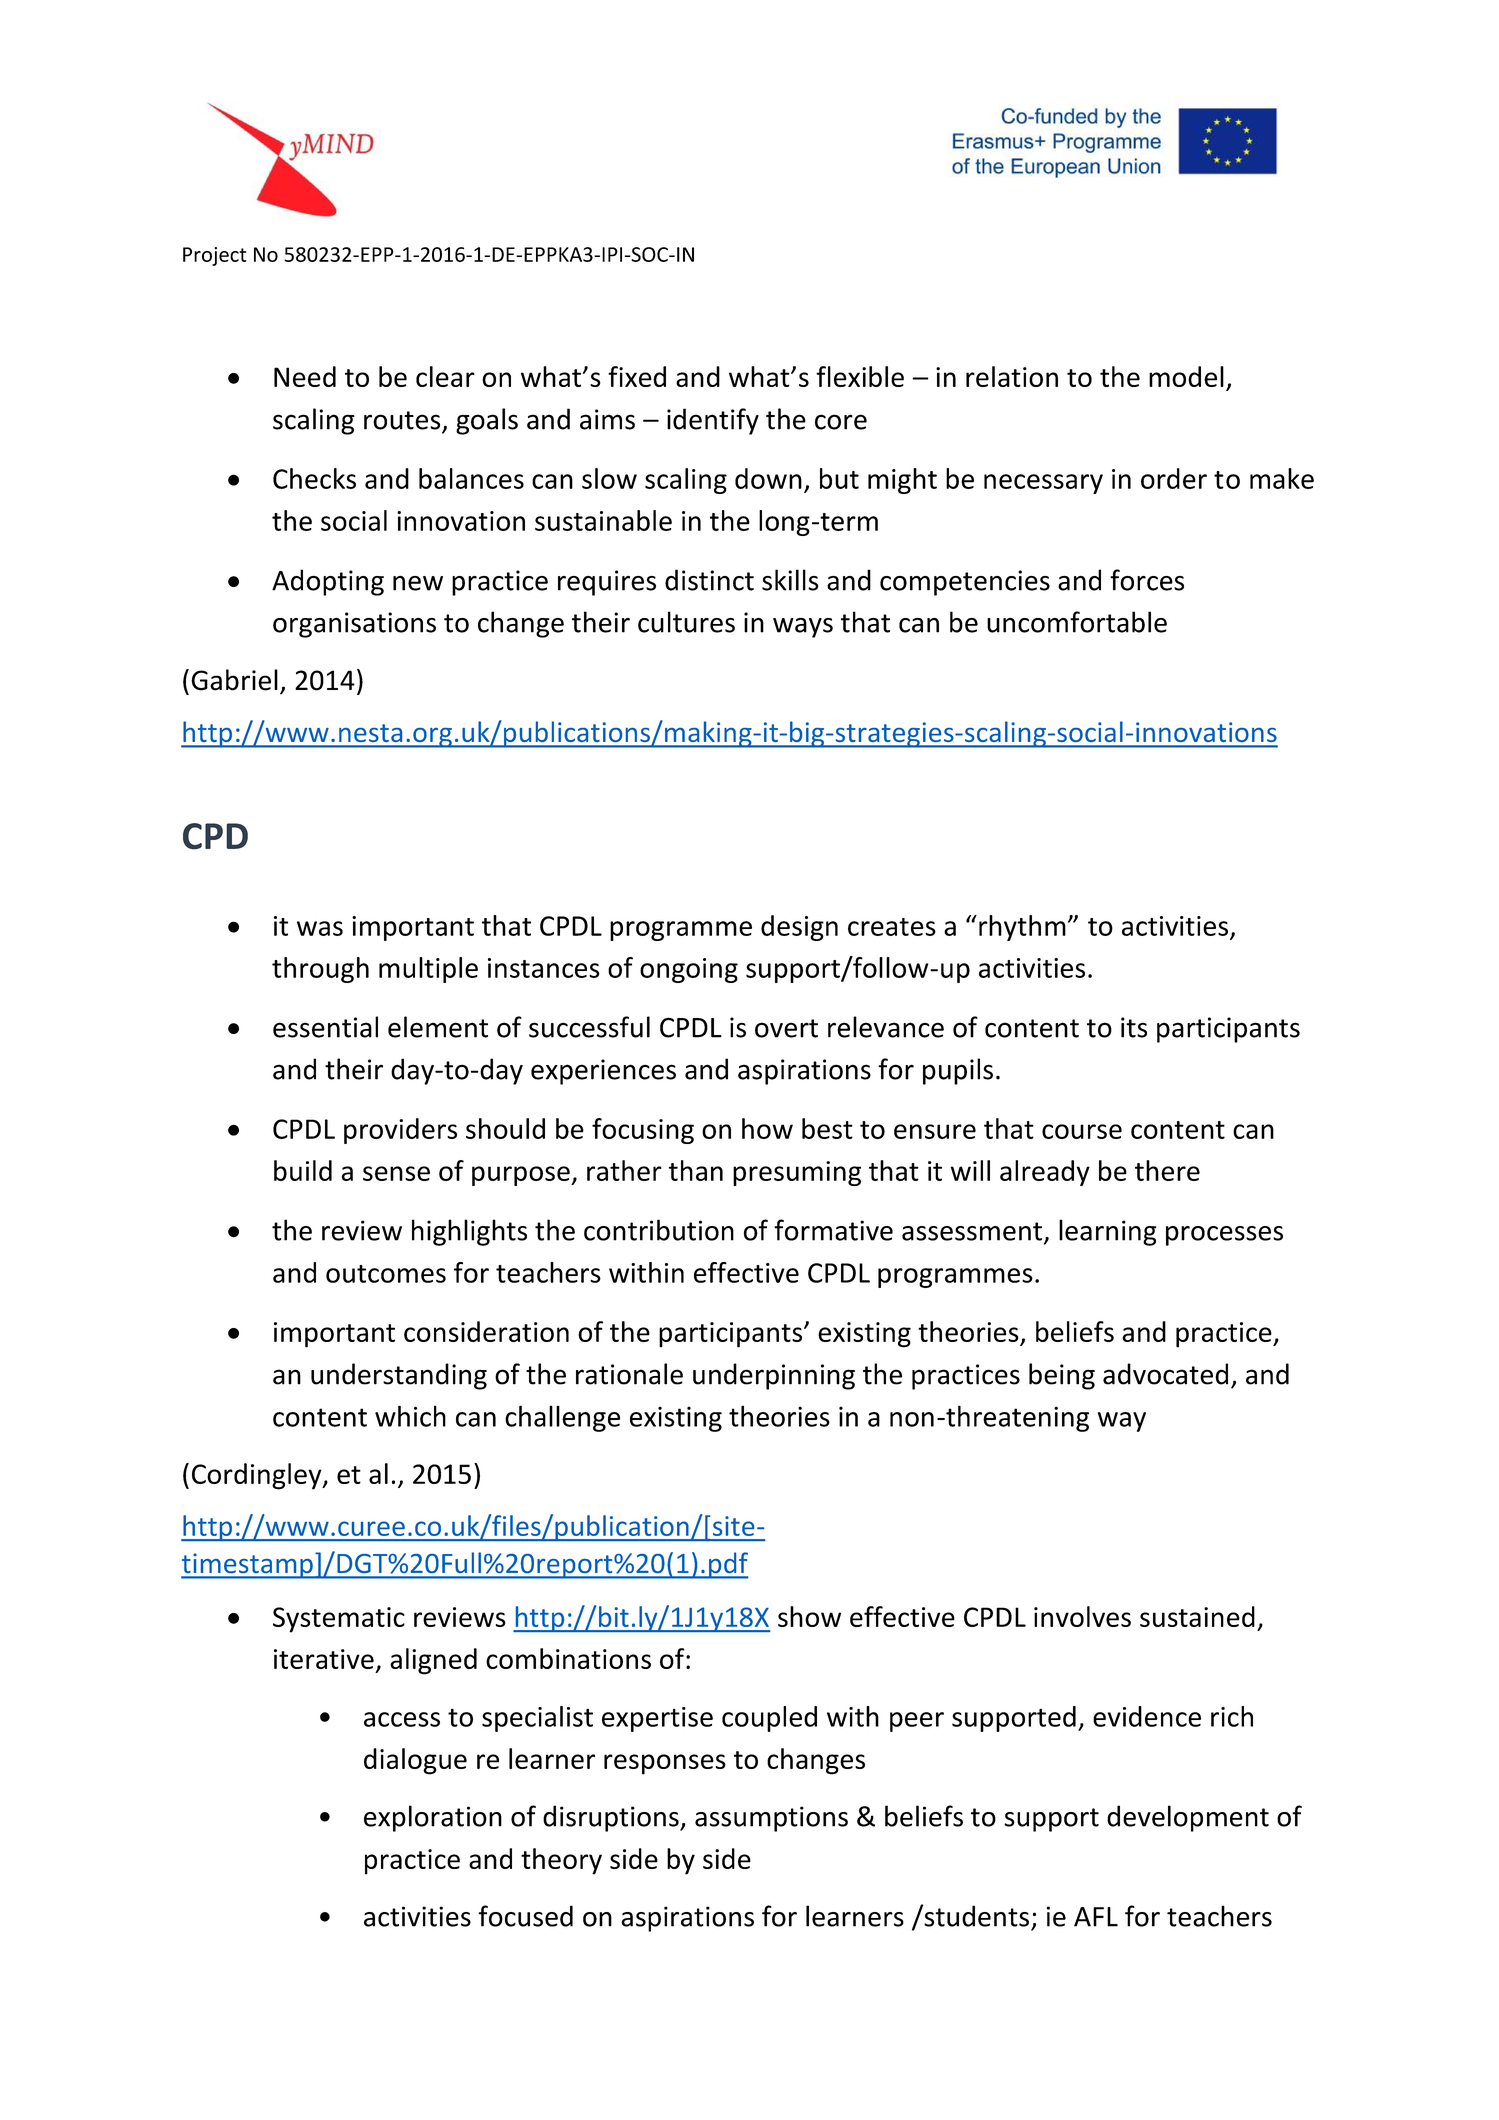 This image has width=1499, height=2120. I want to click on fixed, so click(637, 376).
